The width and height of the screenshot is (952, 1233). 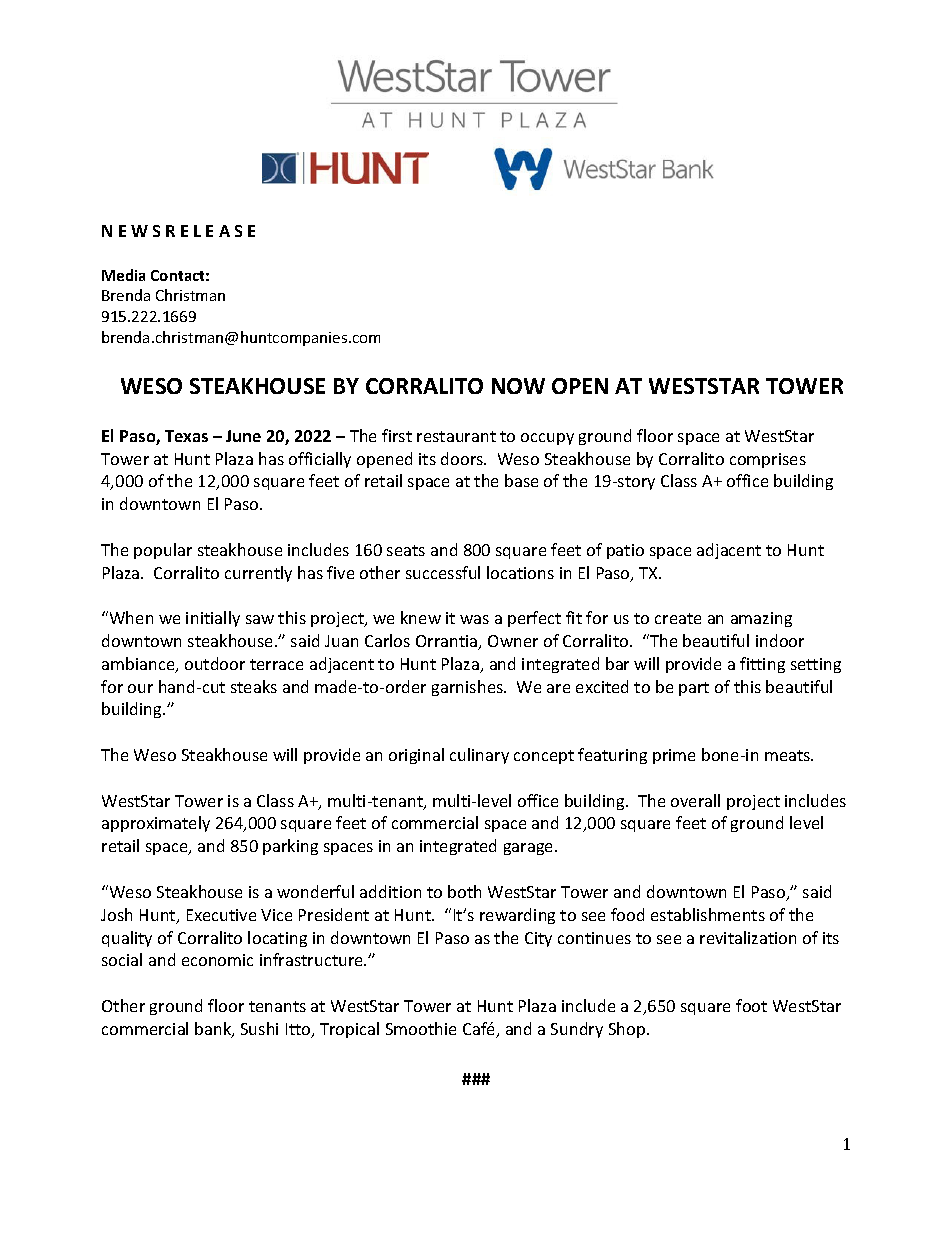 I want to click on approximately, so click(x=156, y=824).
